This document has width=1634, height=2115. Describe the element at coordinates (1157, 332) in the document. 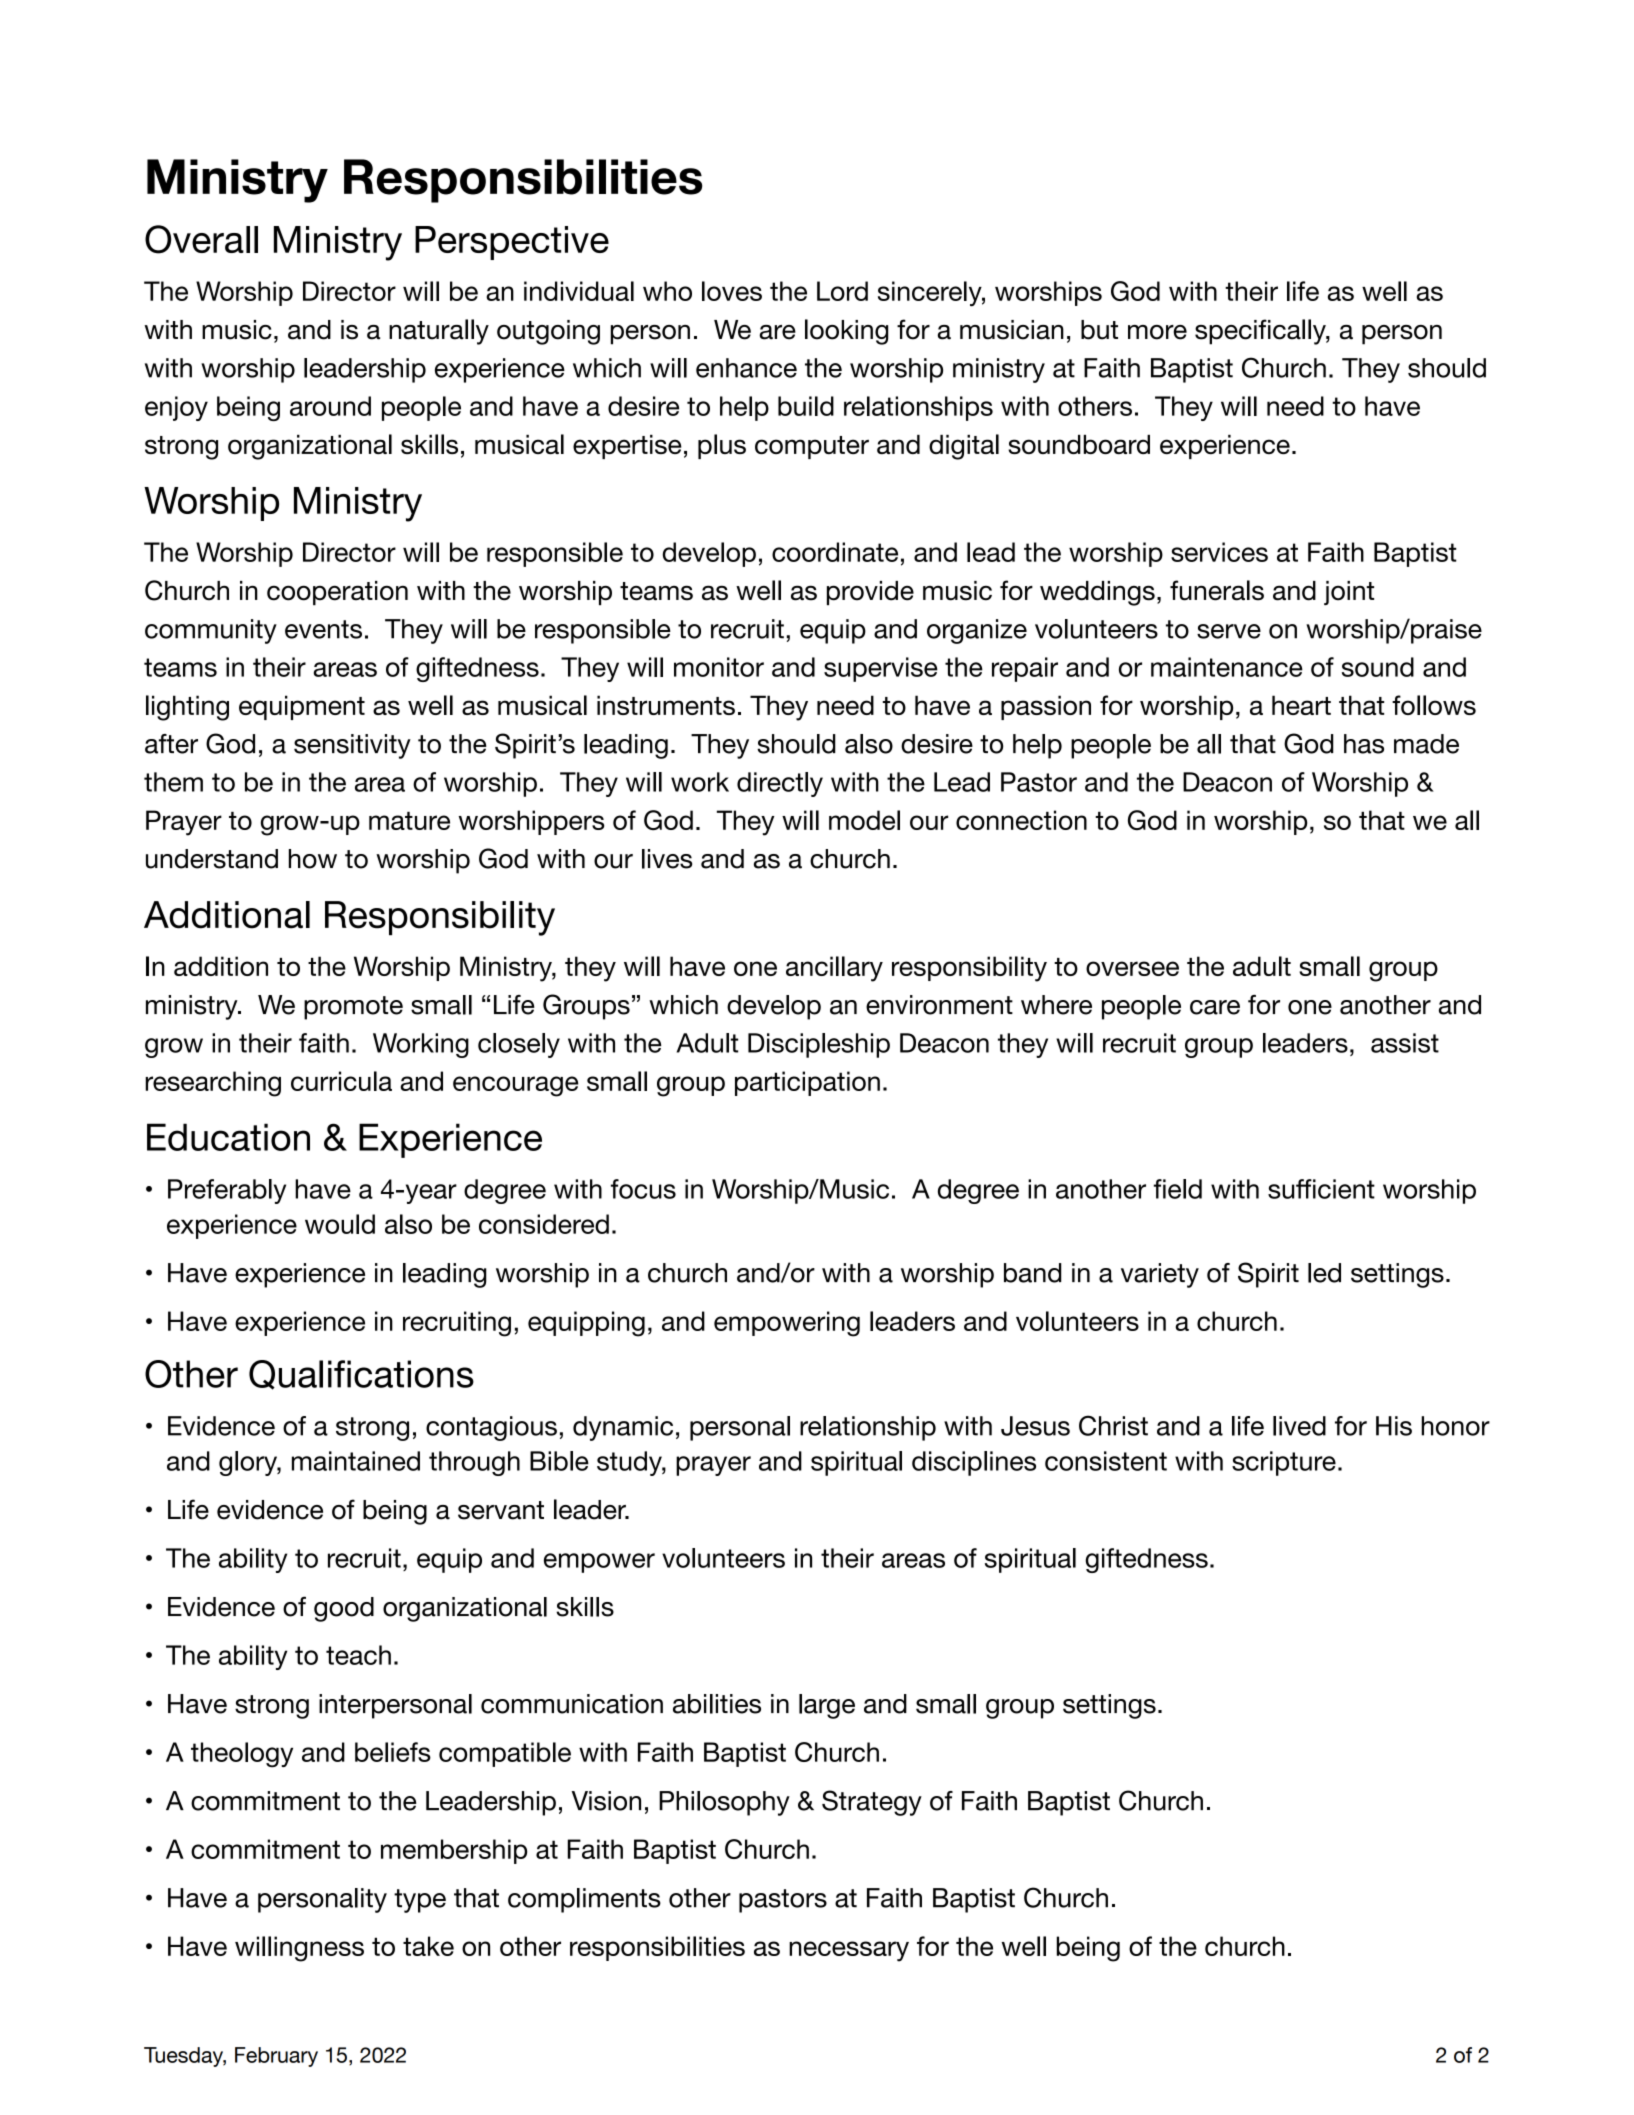

I see `more` at that location.
